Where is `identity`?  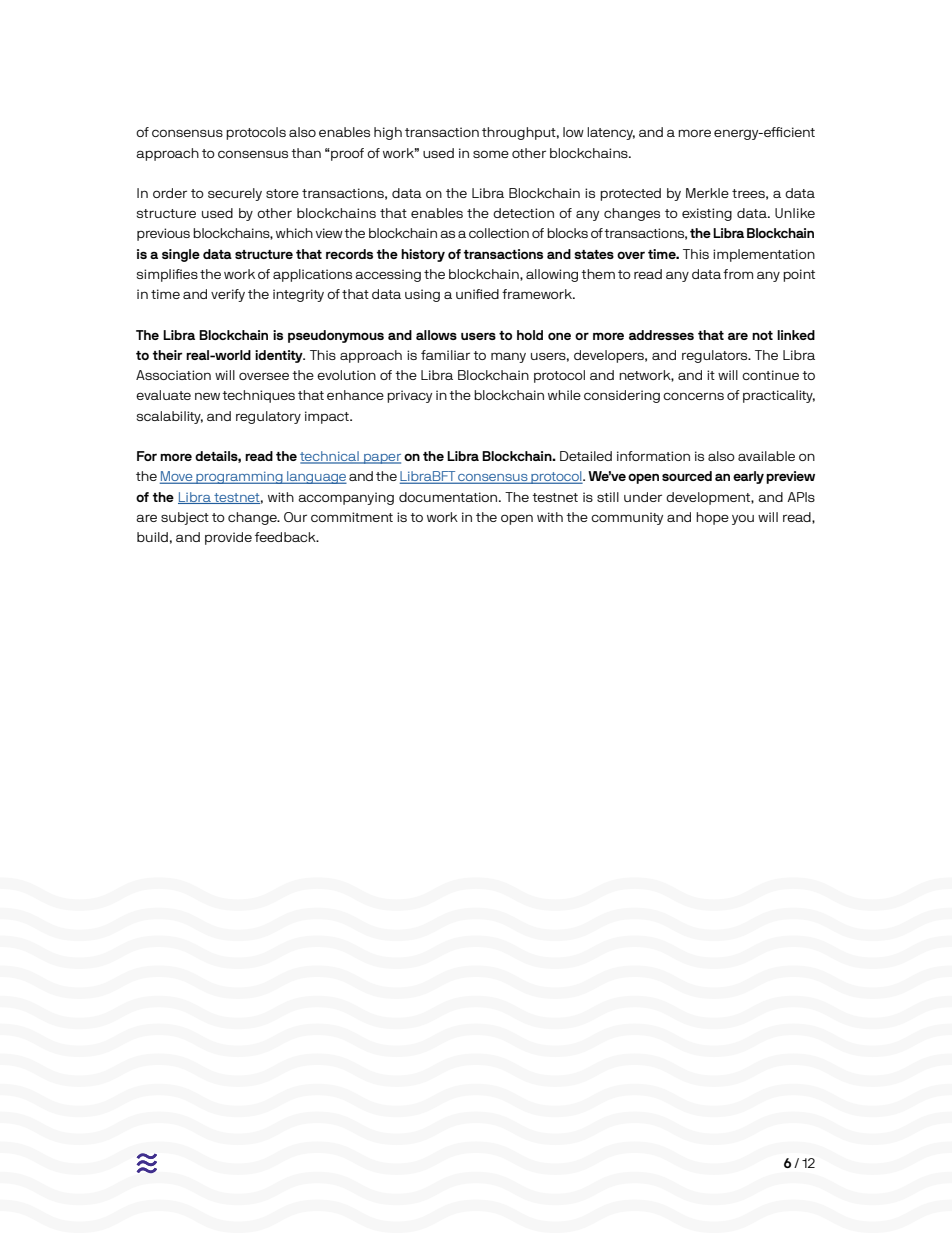 identity is located at coordinates (280, 356).
